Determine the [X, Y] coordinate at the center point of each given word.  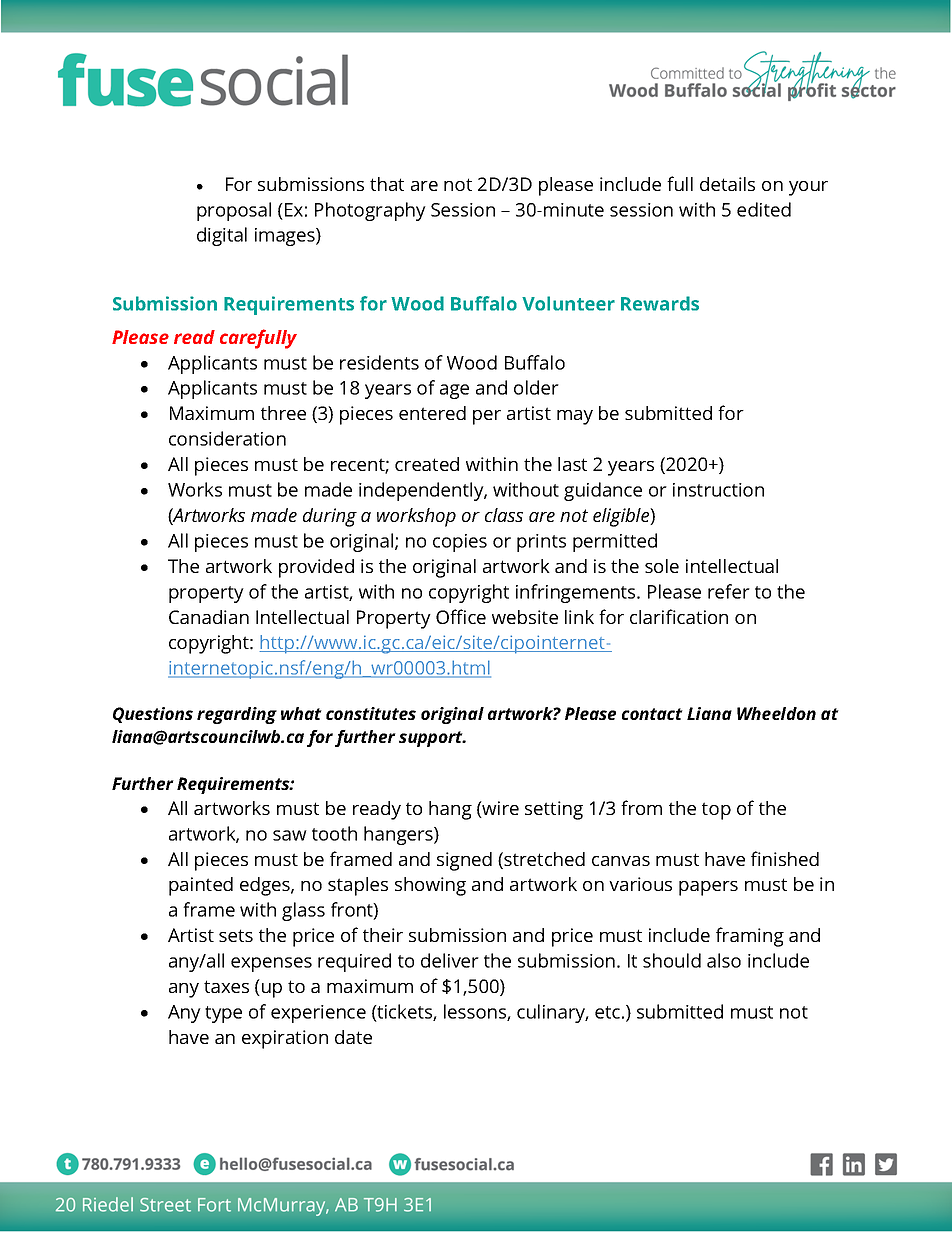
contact [652, 714]
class [504, 515]
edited [764, 209]
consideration [227, 438]
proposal [234, 211]
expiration [285, 1039]
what [301, 713]
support [432, 739]
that [387, 184]
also [724, 960]
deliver [450, 960]
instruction [718, 490]
